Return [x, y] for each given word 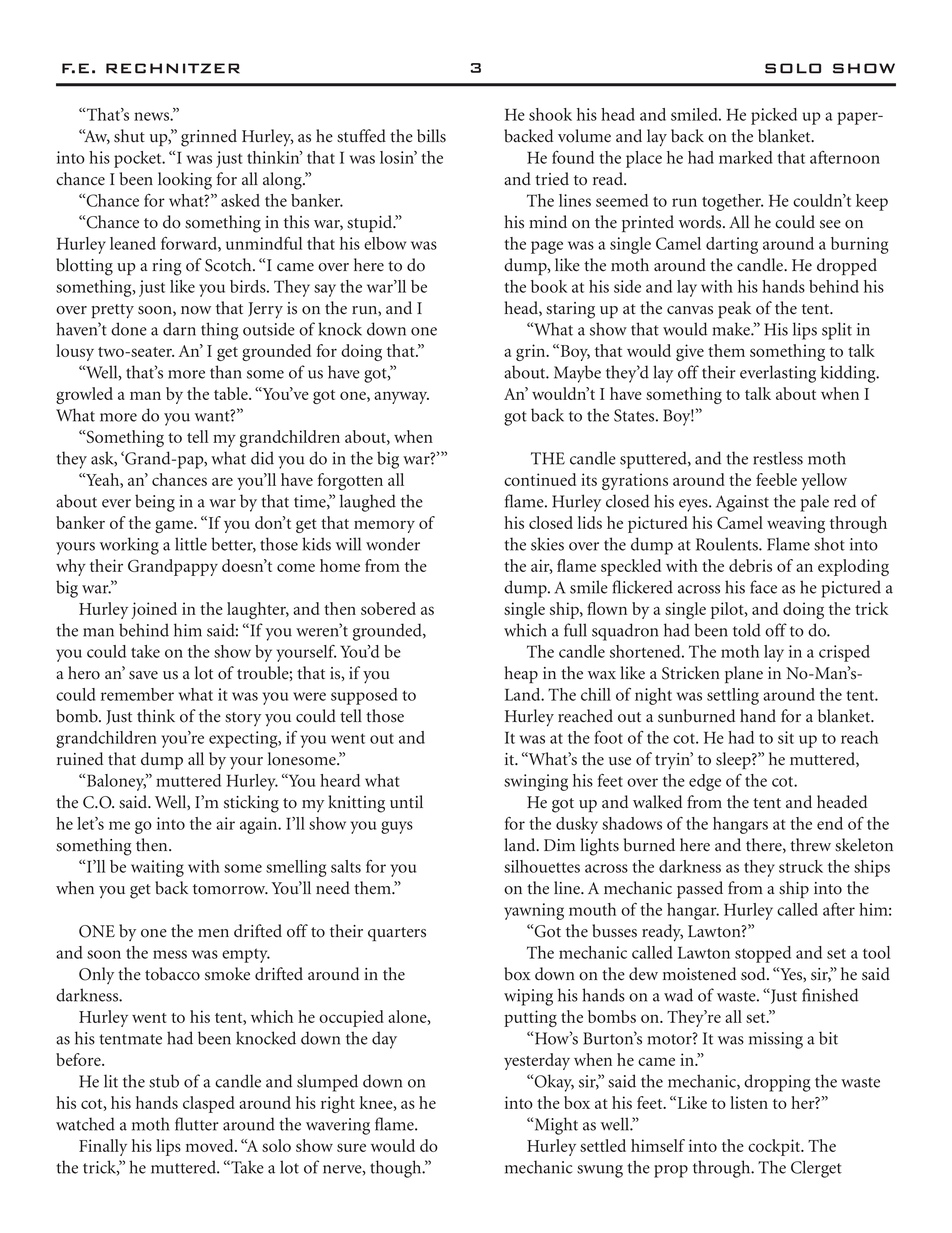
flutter [197, 1124]
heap [521, 675]
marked [746, 157]
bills [431, 136]
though [397, 1169]
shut [129, 136]
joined [154, 610]
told [747, 630]
